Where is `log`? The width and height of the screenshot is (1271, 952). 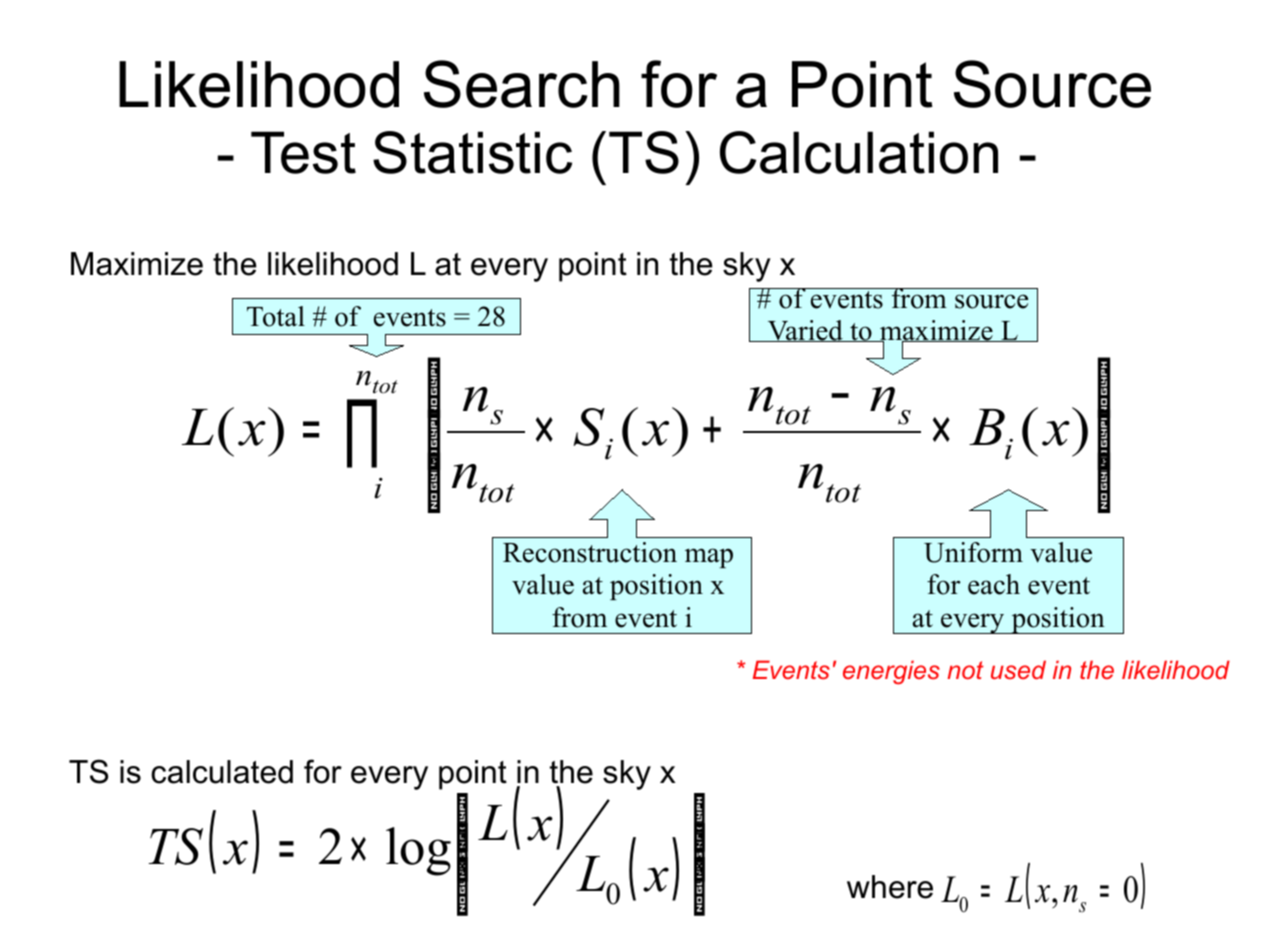
log is located at coordinates (418, 851).
